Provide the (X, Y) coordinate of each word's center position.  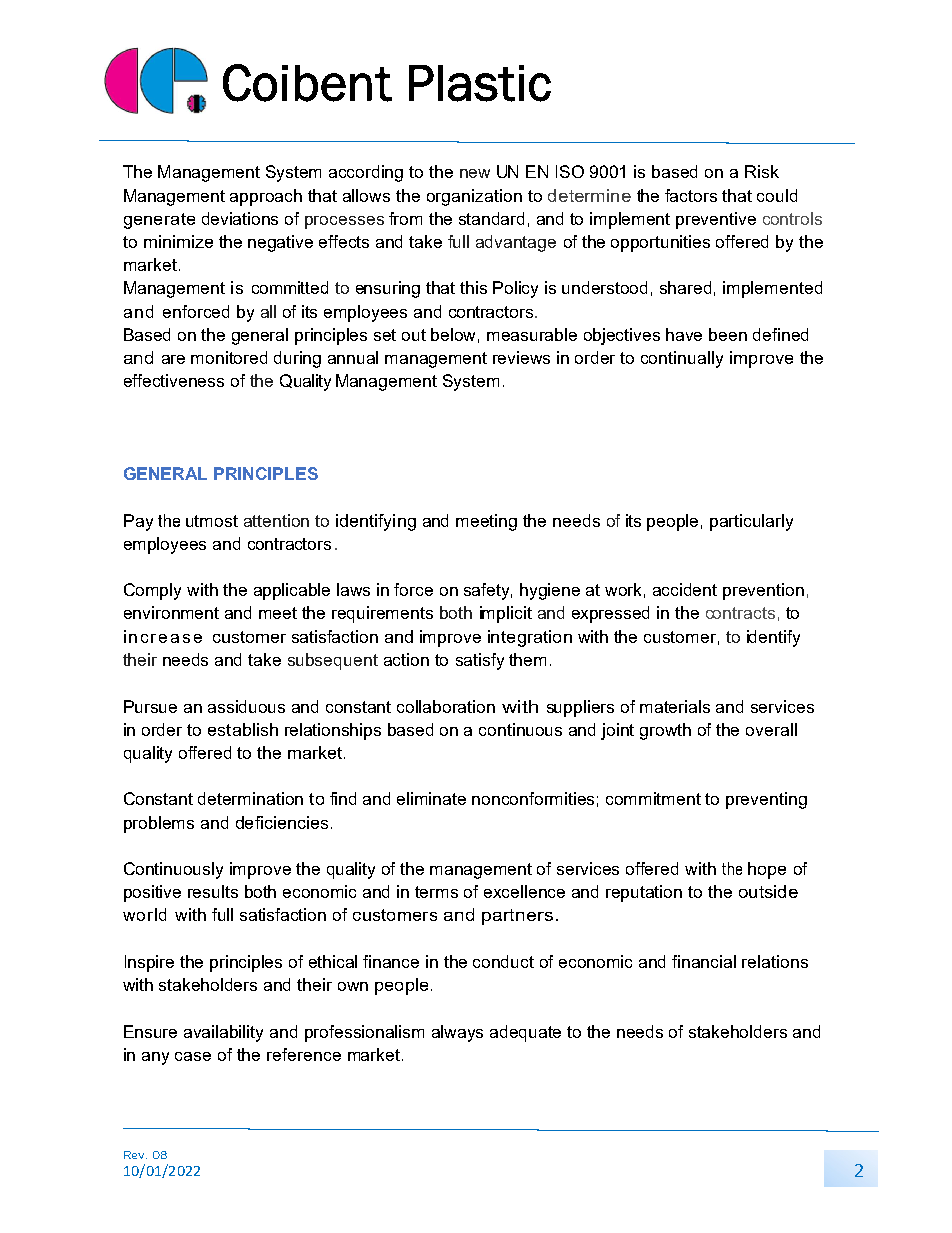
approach (266, 197)
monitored (229, 357)
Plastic (480, 83)
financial (704, 961)
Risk (762, 171)
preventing (766, 800)
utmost (212, 521)
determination (250, 798)
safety (488, 591)
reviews (521, 357)
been (728, 334)
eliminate (431, 798)
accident (685, 589)
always (457, 1033)
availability (223, 1033)
